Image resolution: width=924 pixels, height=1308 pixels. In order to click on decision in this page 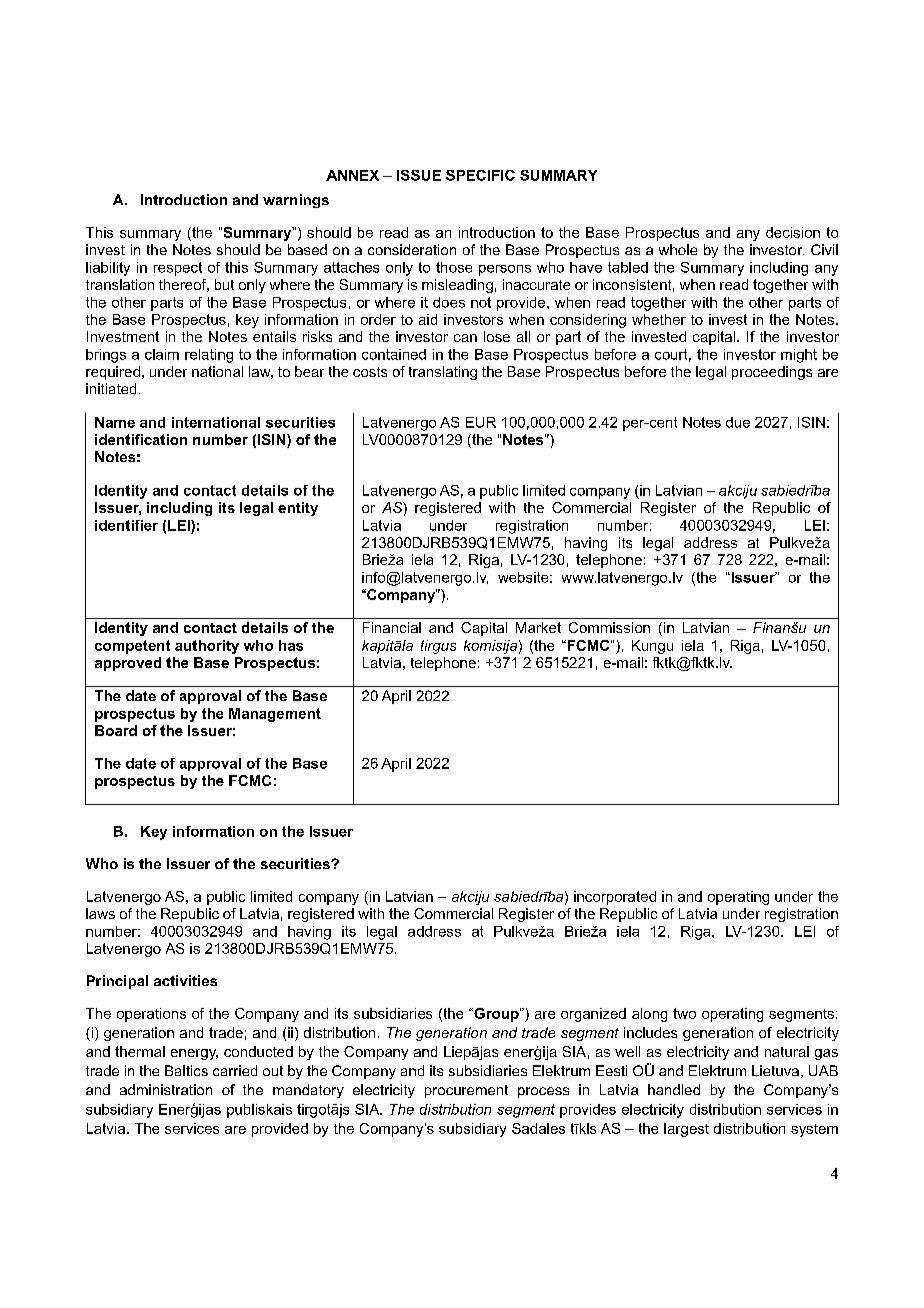, I will do `click(793, 232)`.
